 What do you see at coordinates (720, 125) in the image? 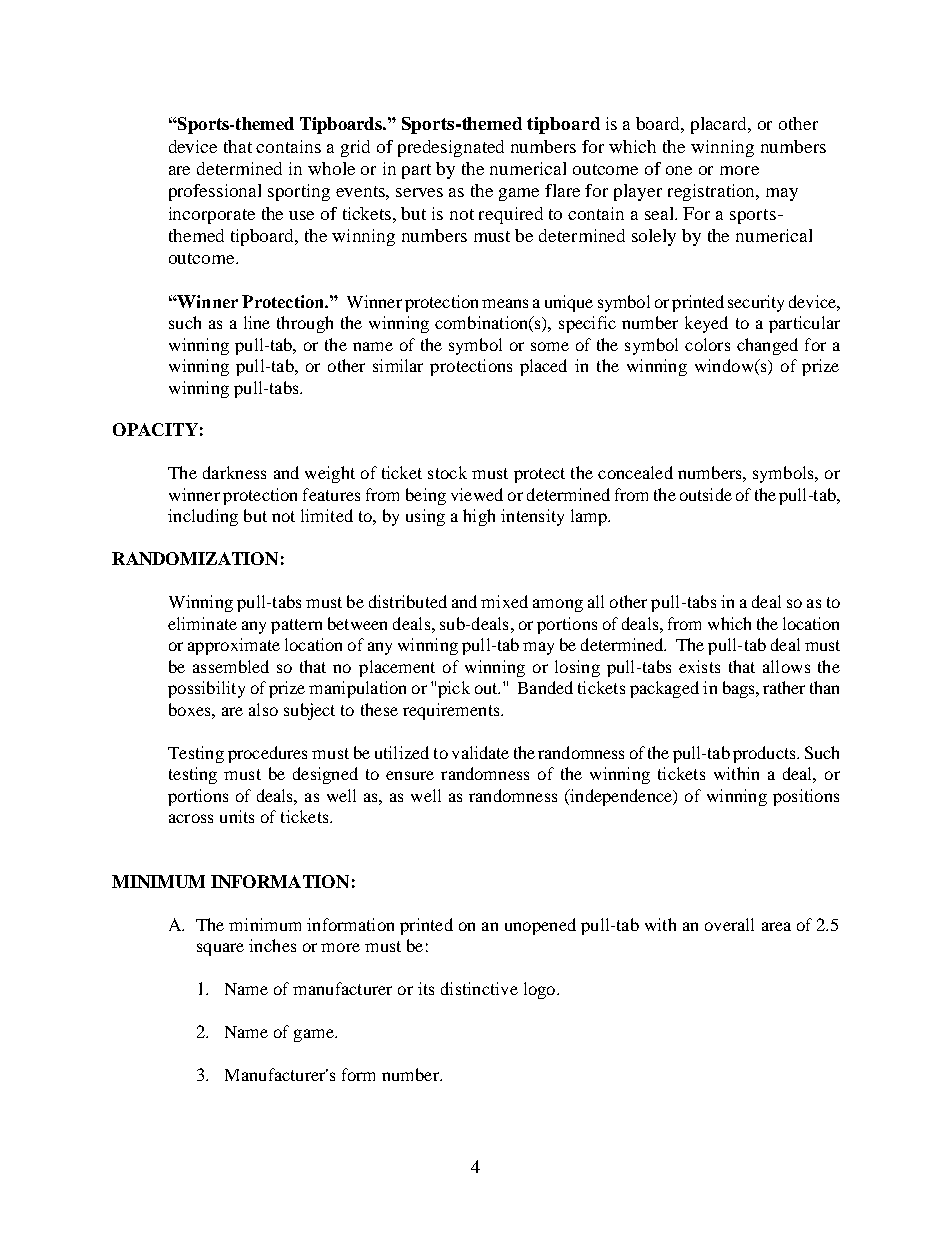
I see `placard` at bounding box center [720, 125].
